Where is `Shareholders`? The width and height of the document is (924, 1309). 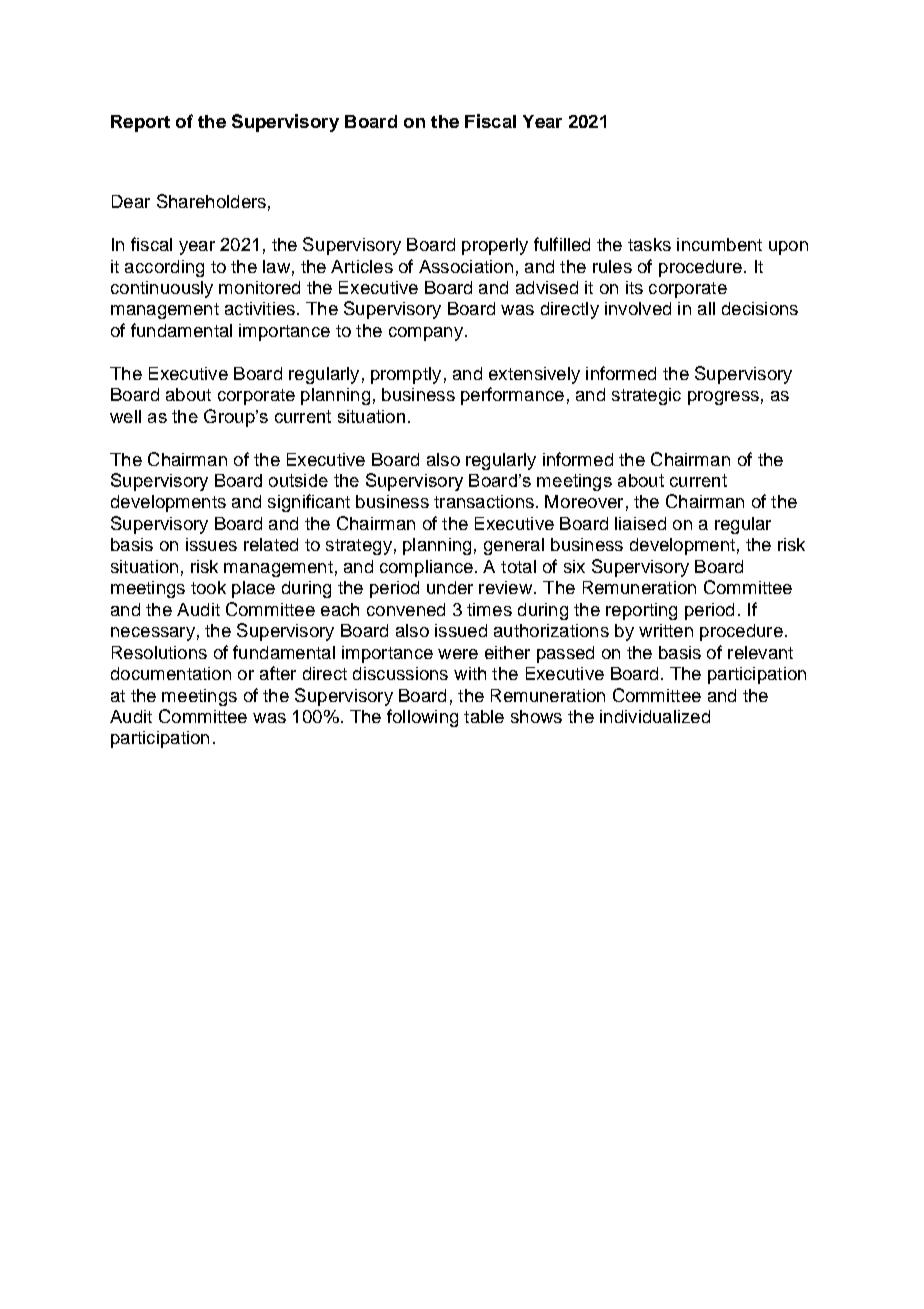
Shareholders is located at coordinates (211, 201).
